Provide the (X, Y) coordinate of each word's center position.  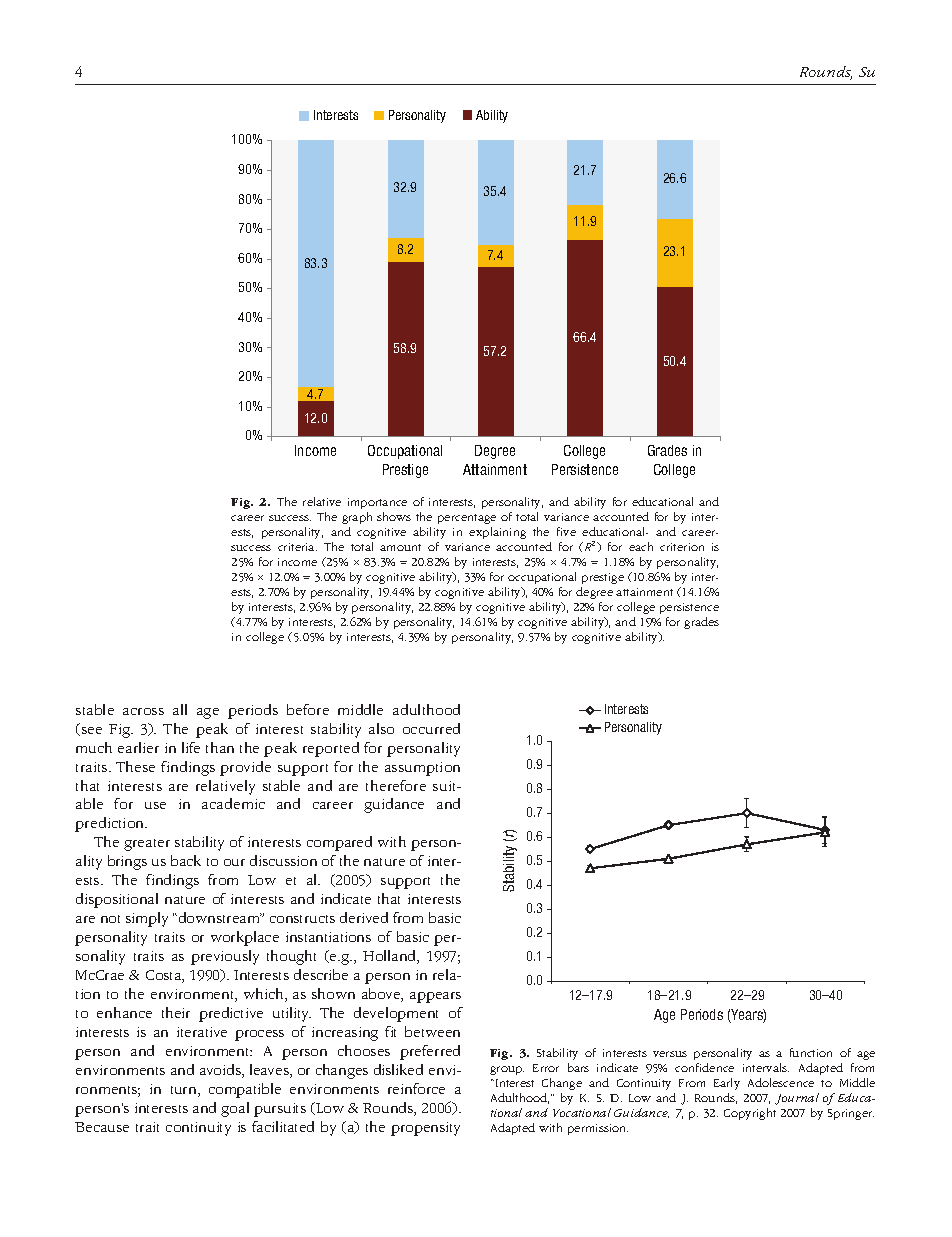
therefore (396, 785)
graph (357, 518)
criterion (682, 547)
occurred (431, 728)
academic (233, 803)
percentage (467, 519)
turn (185, 1091)
